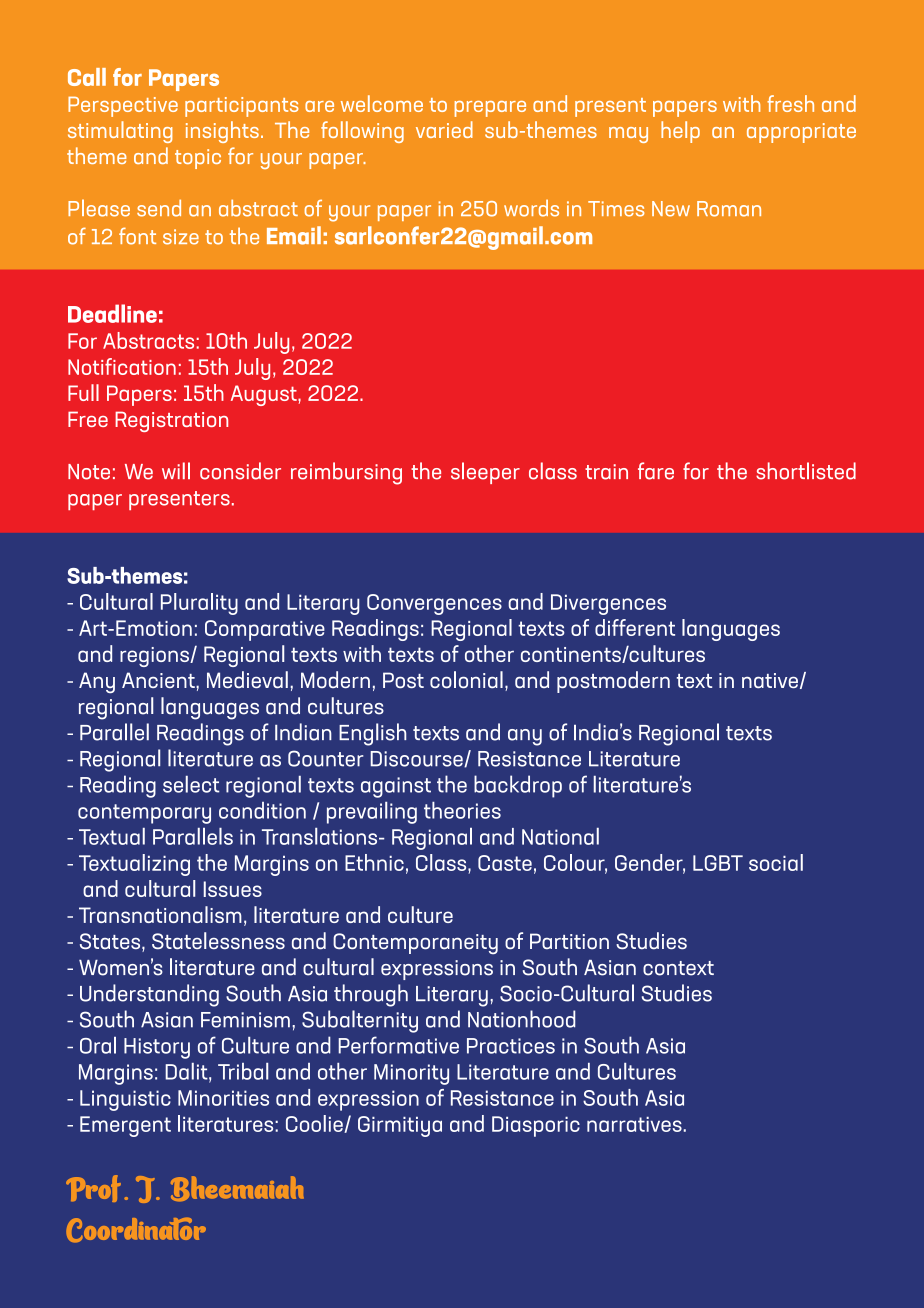  What do you see at coordinates (505, 863) in the image?
I see `Caste` at bounding box center [505, 863].
